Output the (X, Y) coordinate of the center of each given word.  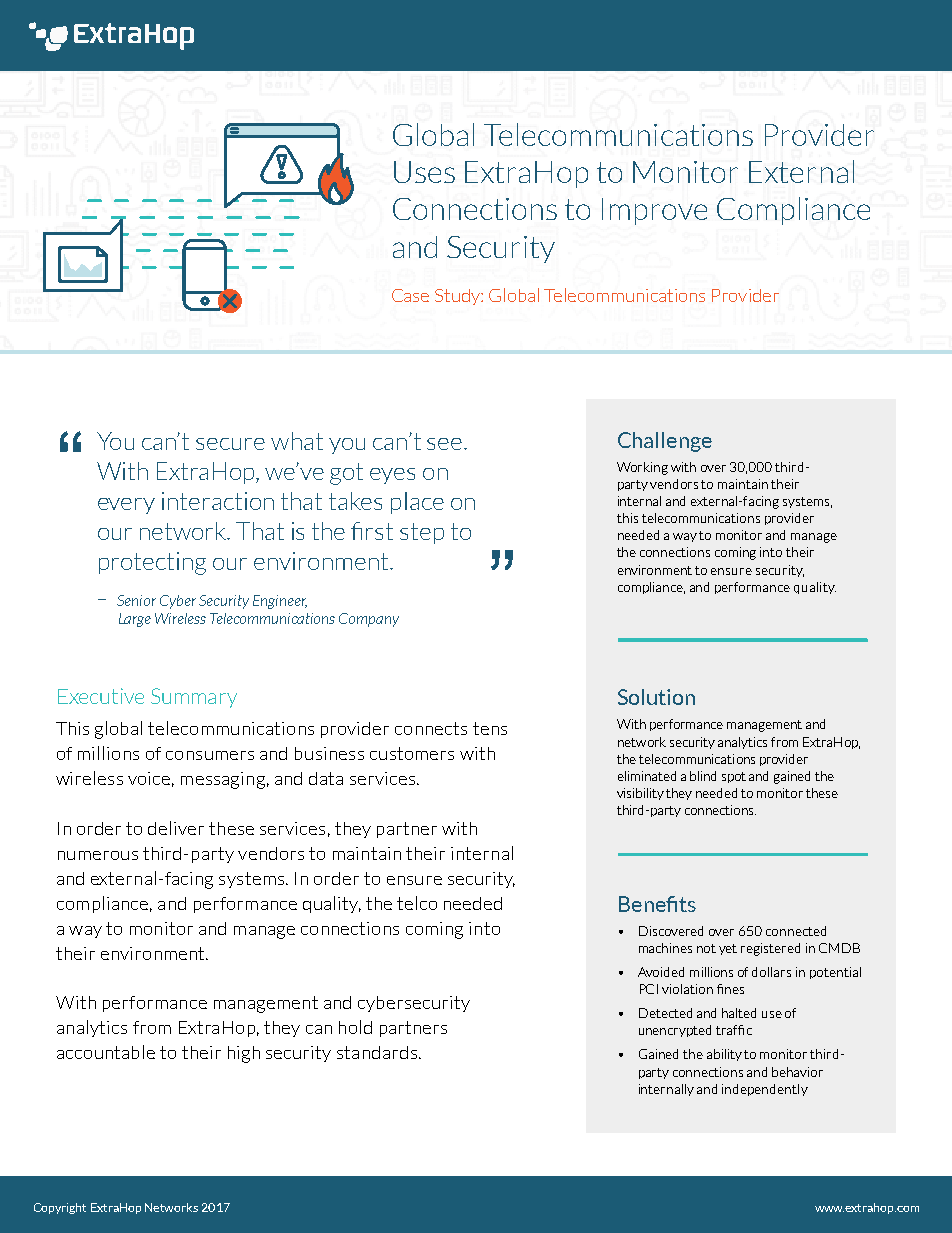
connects (431, 728)
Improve (654, 211)
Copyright (60, 1208)
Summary (194, 698)
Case (410, 295)
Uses (424, 172)
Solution (656, 697)
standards (377, 1052)
